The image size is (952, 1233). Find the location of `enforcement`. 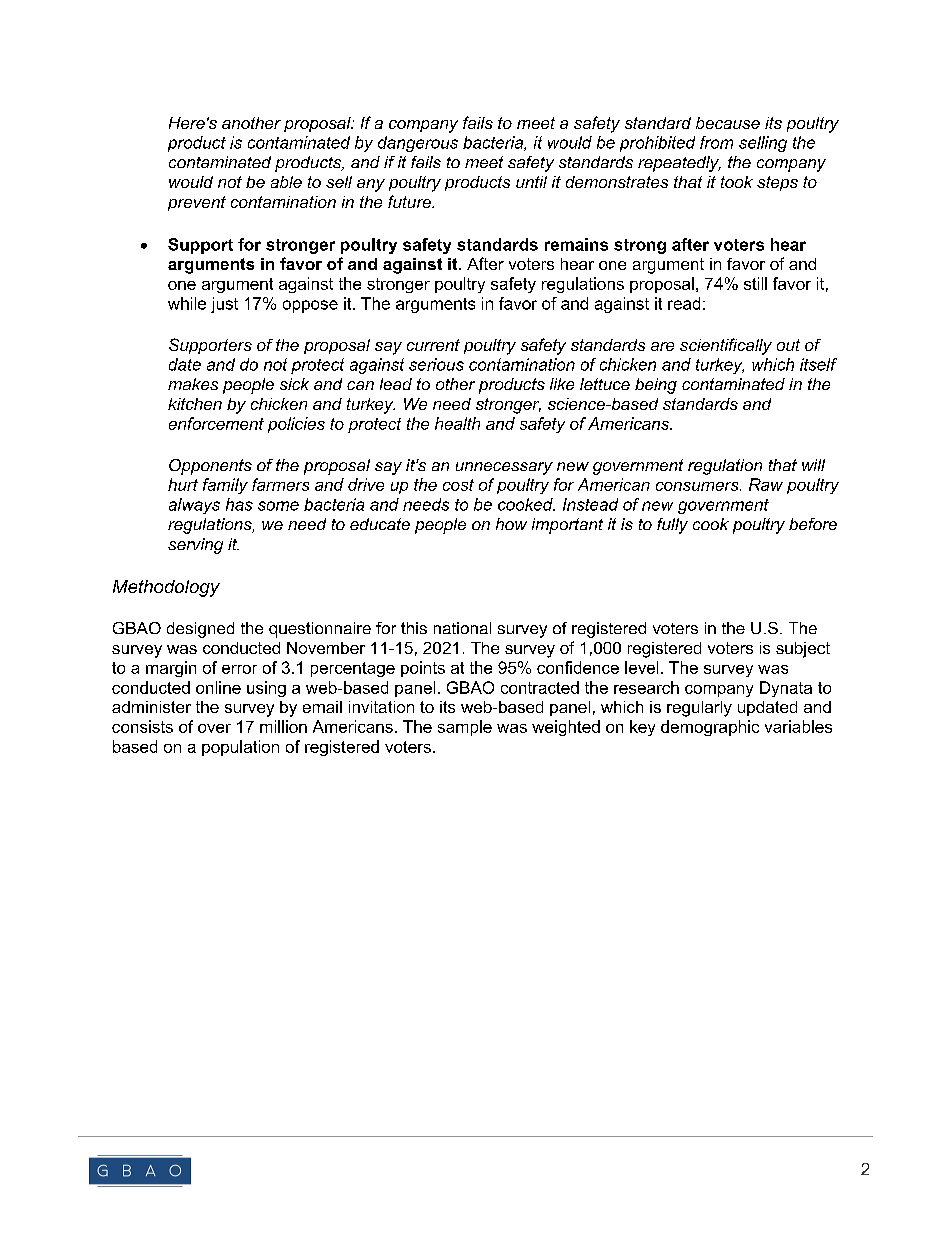

enforcement is located at coordinates (216, 423).
